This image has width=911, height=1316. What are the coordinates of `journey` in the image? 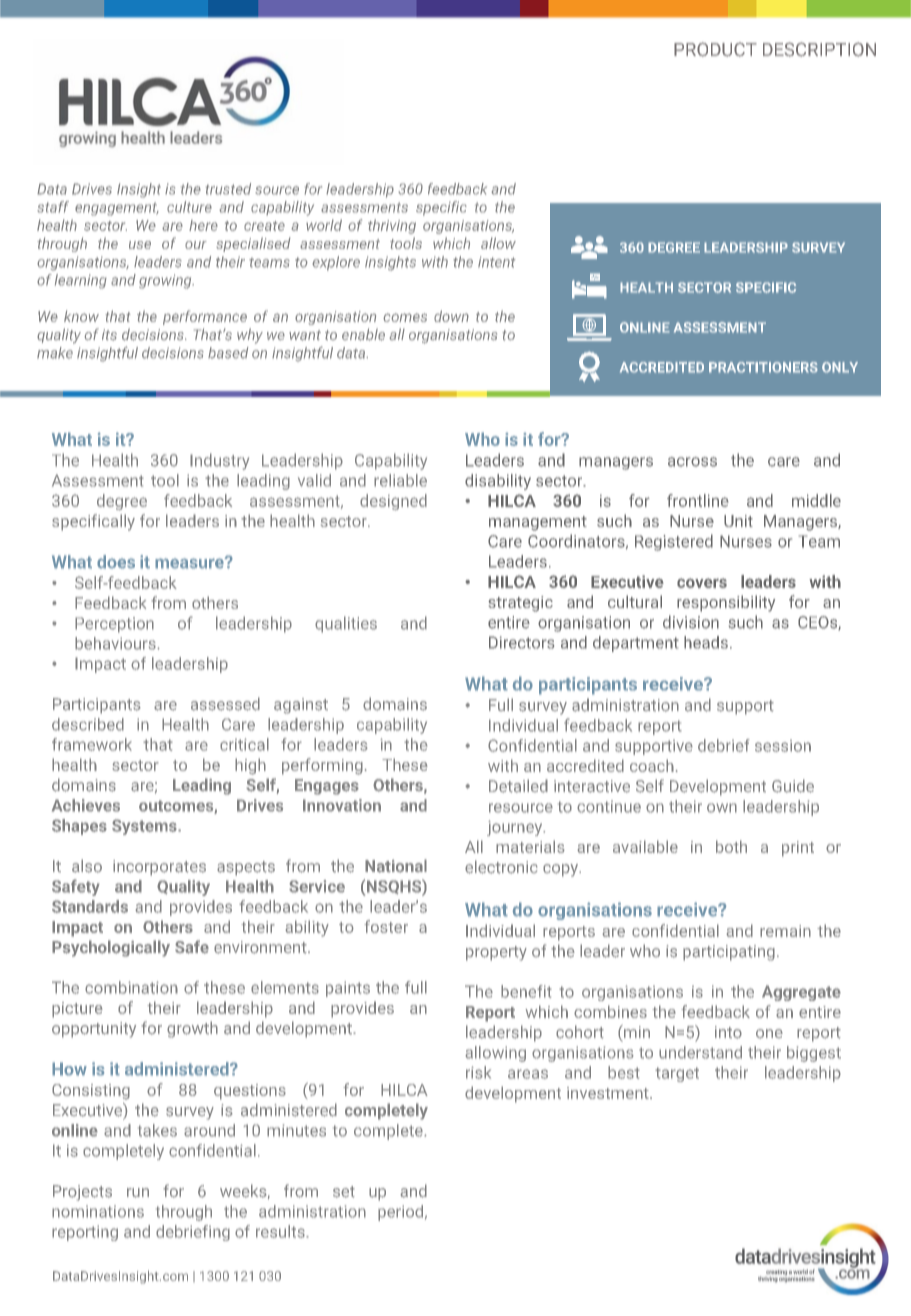 It's located at (516, 828).
